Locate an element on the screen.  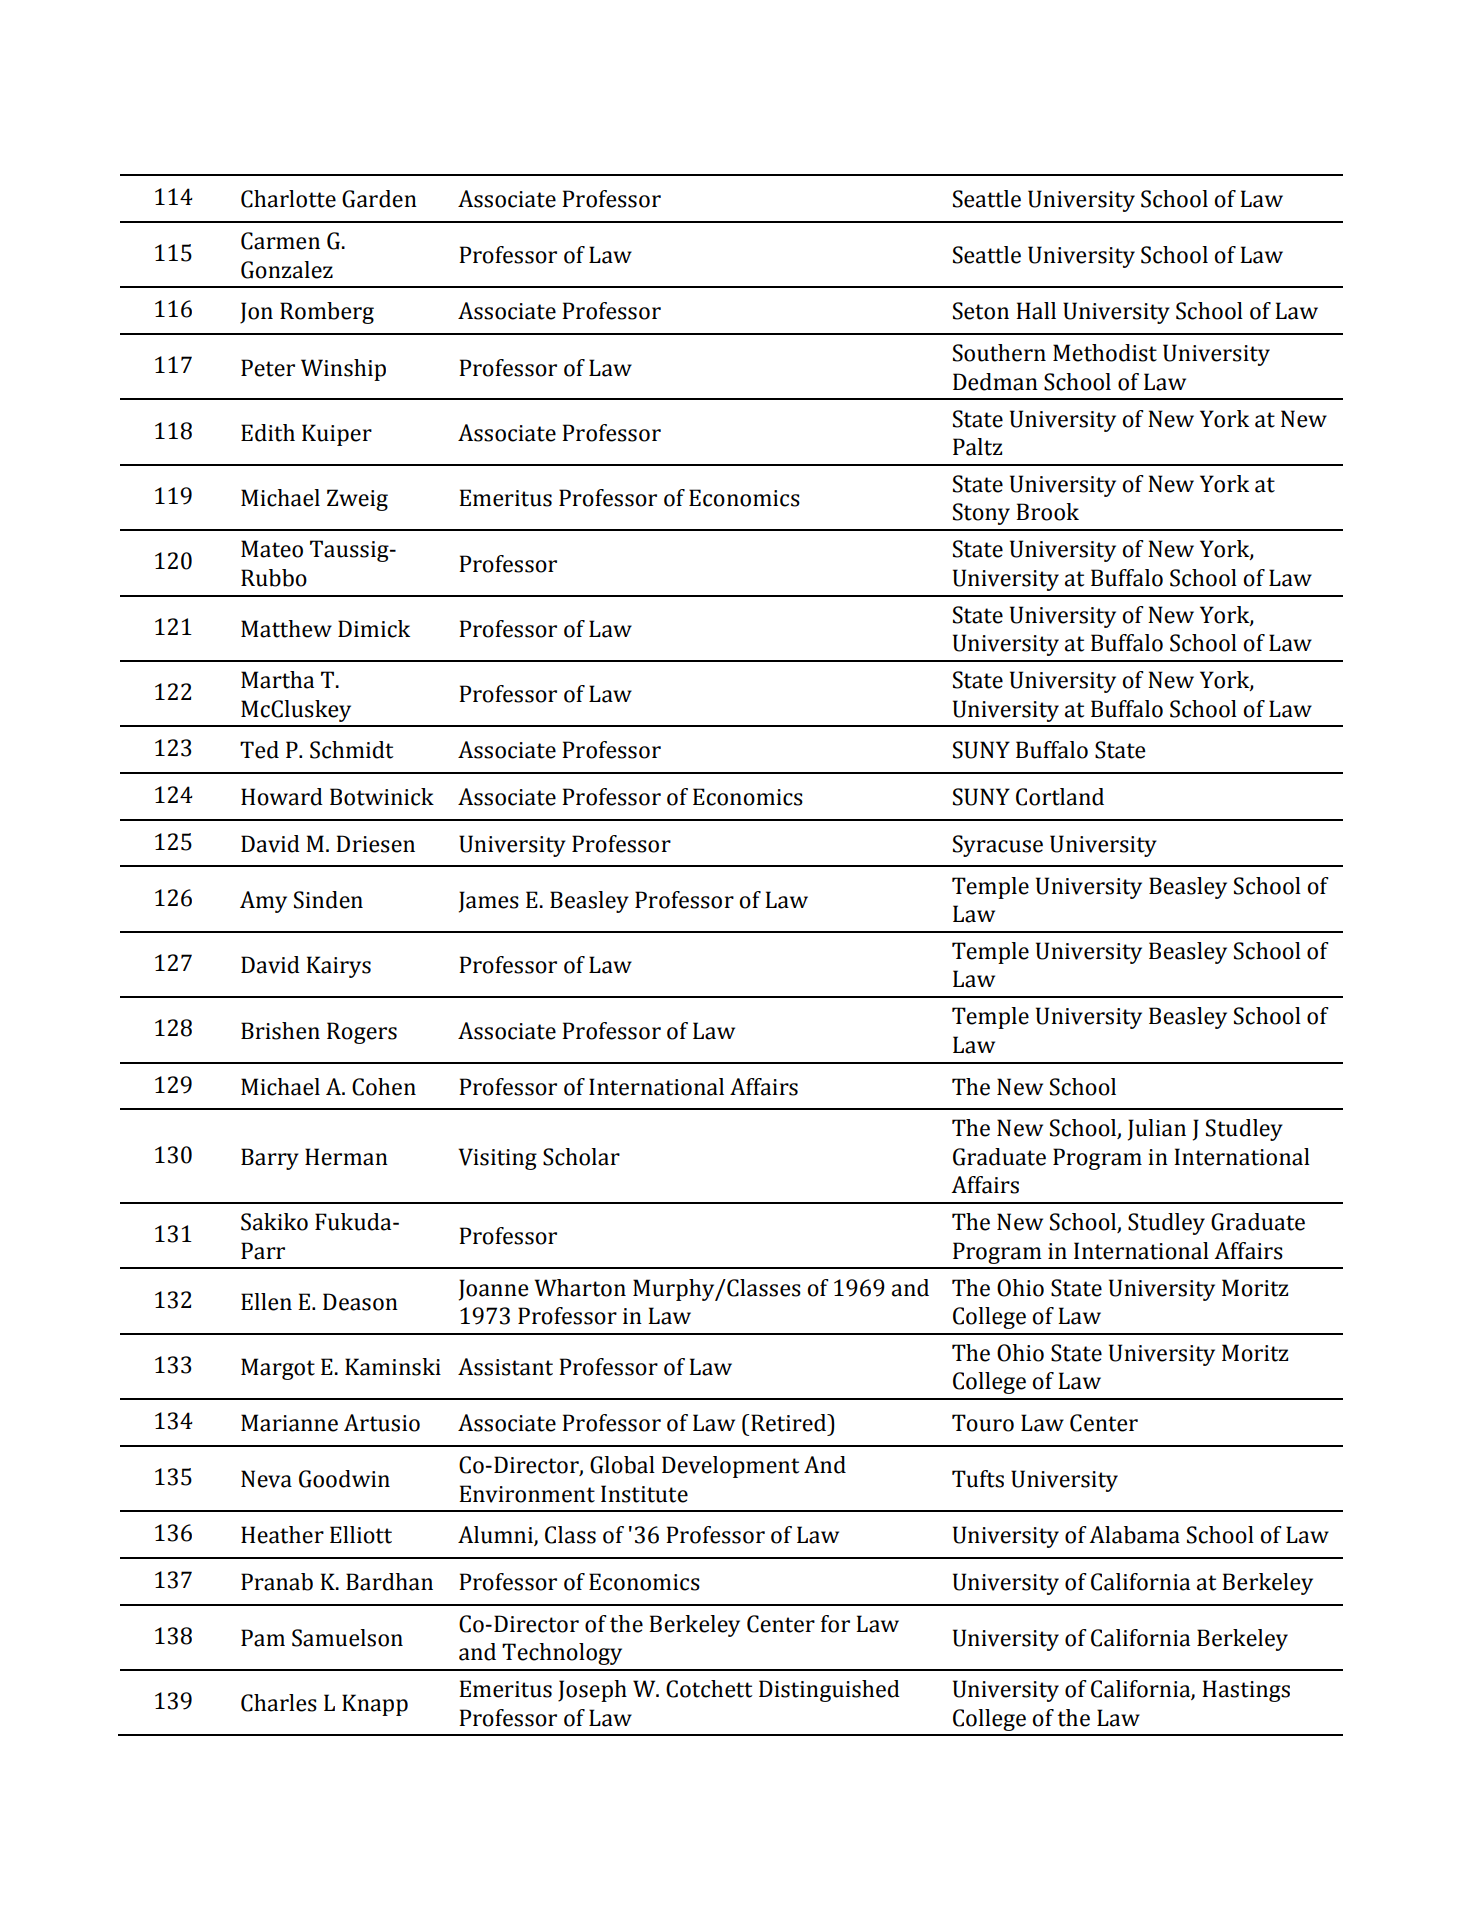
Schmidt is located at coordinates (352, 750).
